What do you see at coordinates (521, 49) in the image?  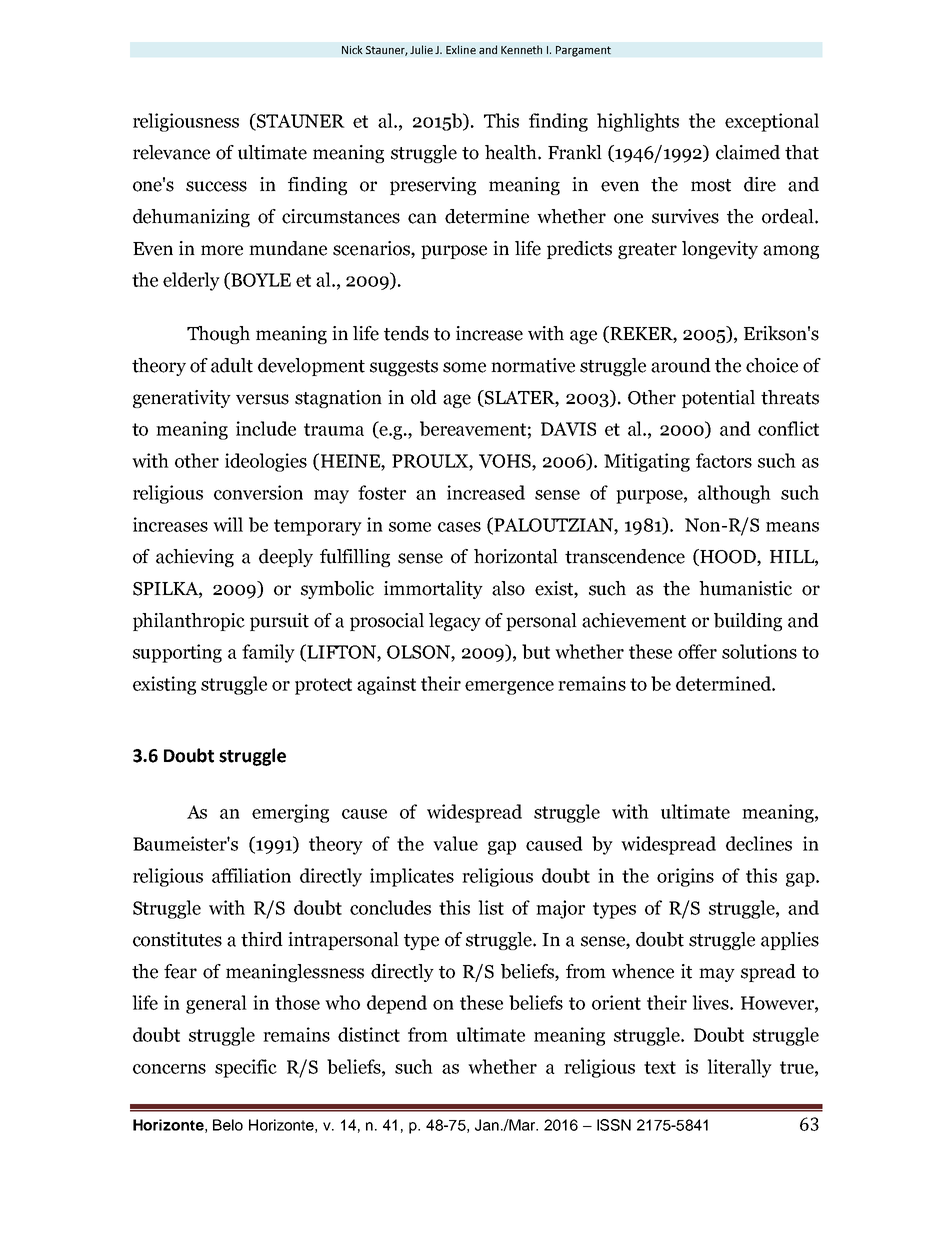 I see `Kenneth` at bounding box center [521, 49].
